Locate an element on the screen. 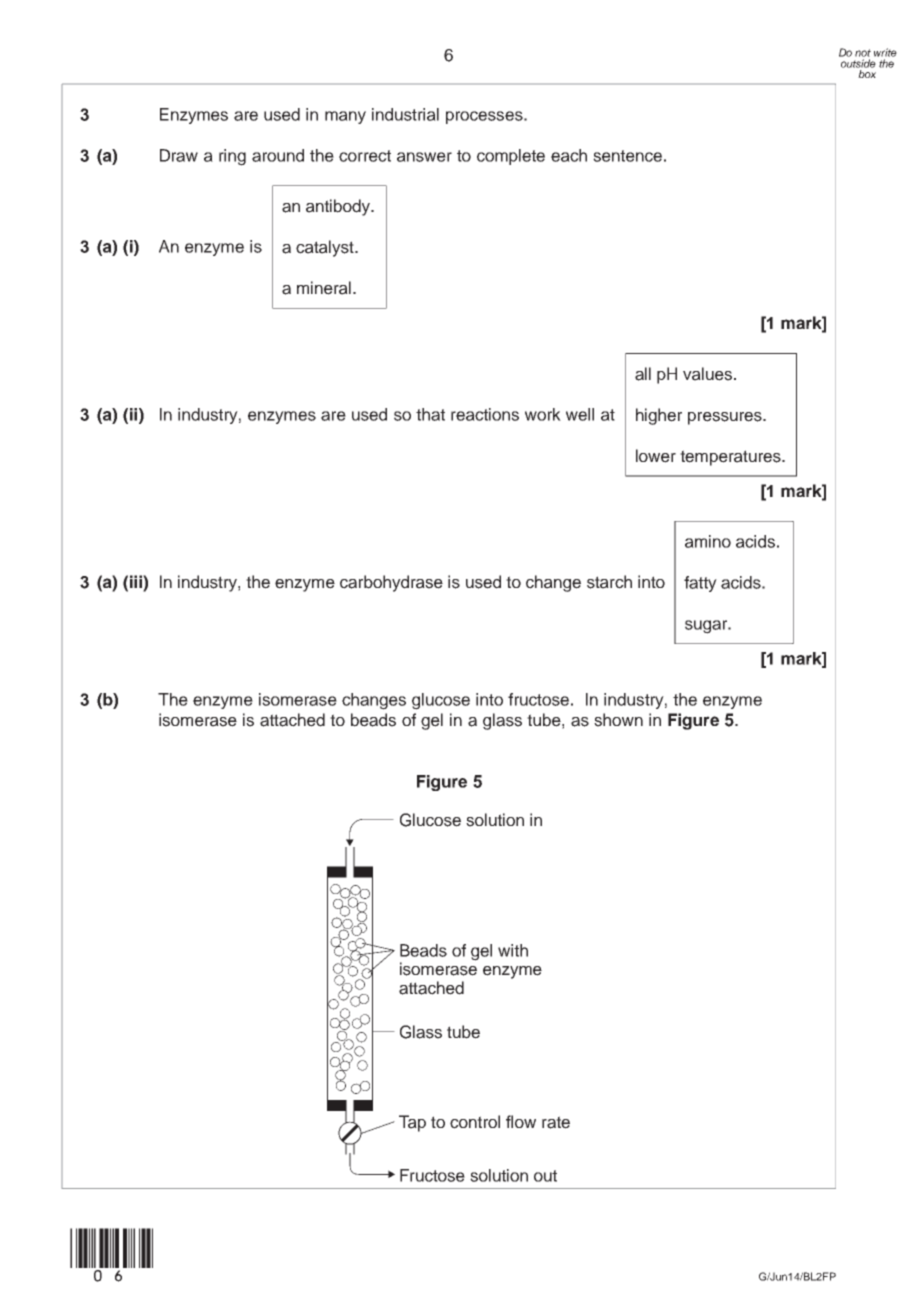 Image resolution: width=924 pixels, height=1308 pixels. flow is located at coordinates (521, 1121).
